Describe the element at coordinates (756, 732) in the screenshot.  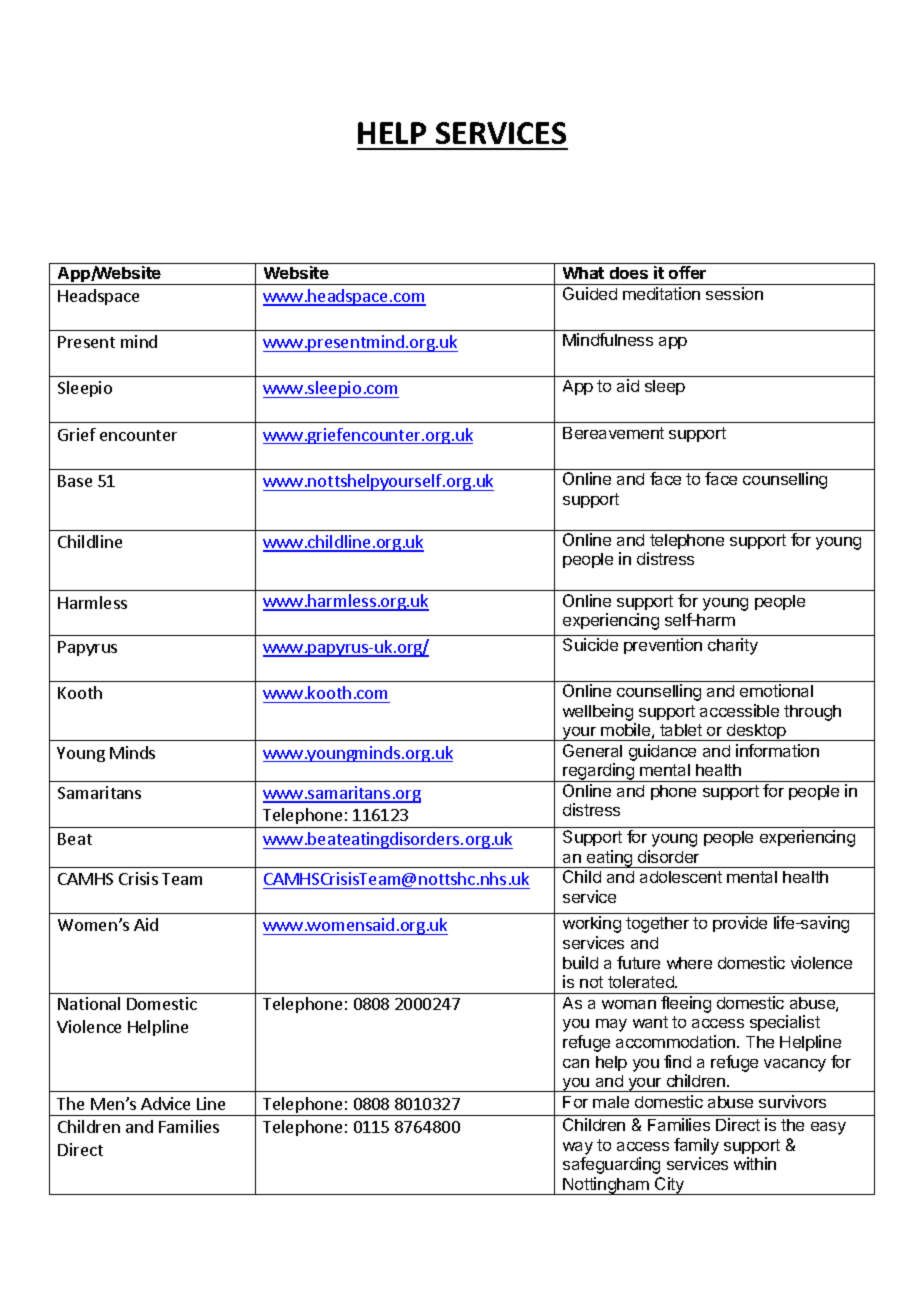
I see `desktop` at that location.
